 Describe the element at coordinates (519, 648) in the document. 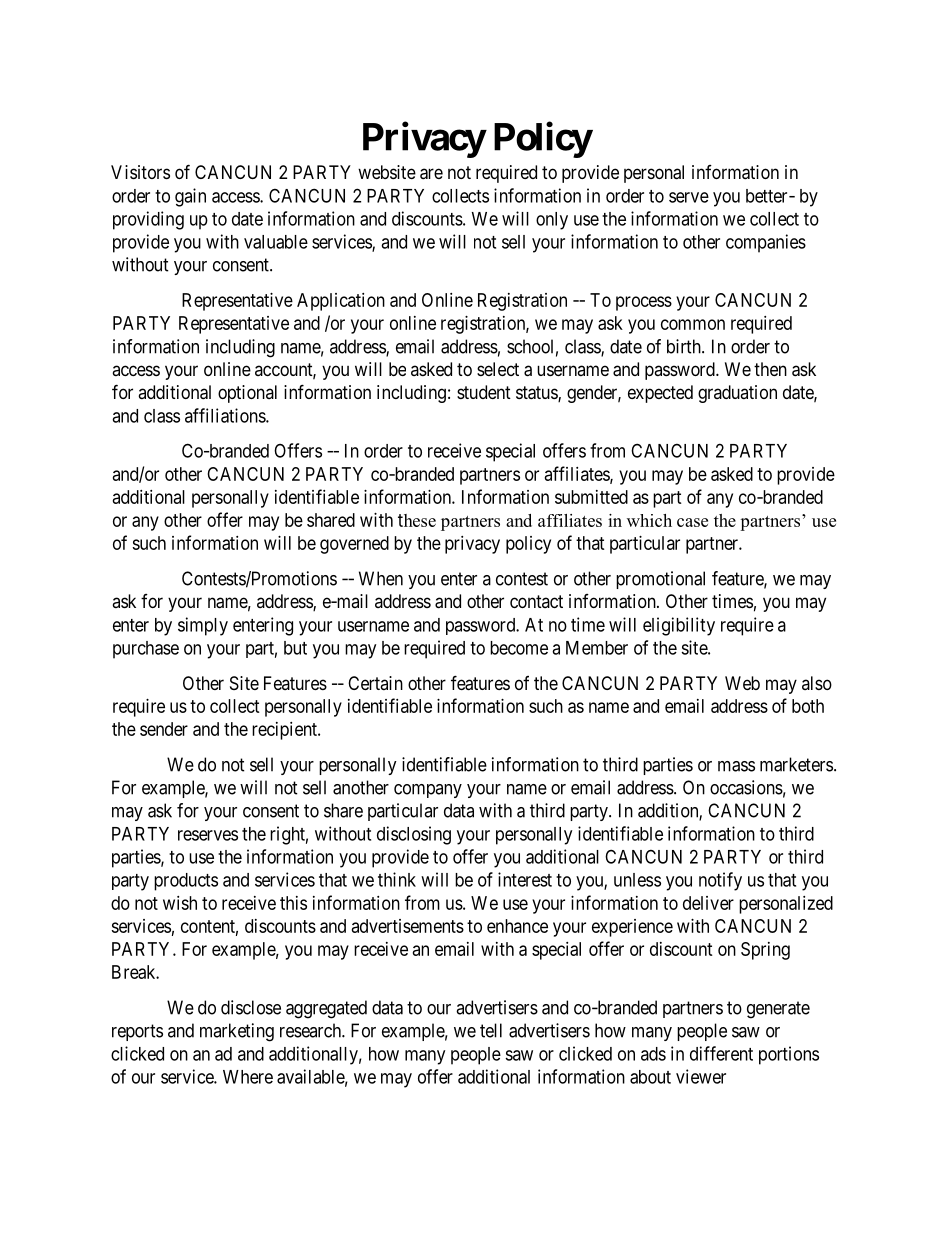

I see `become` at that location.
